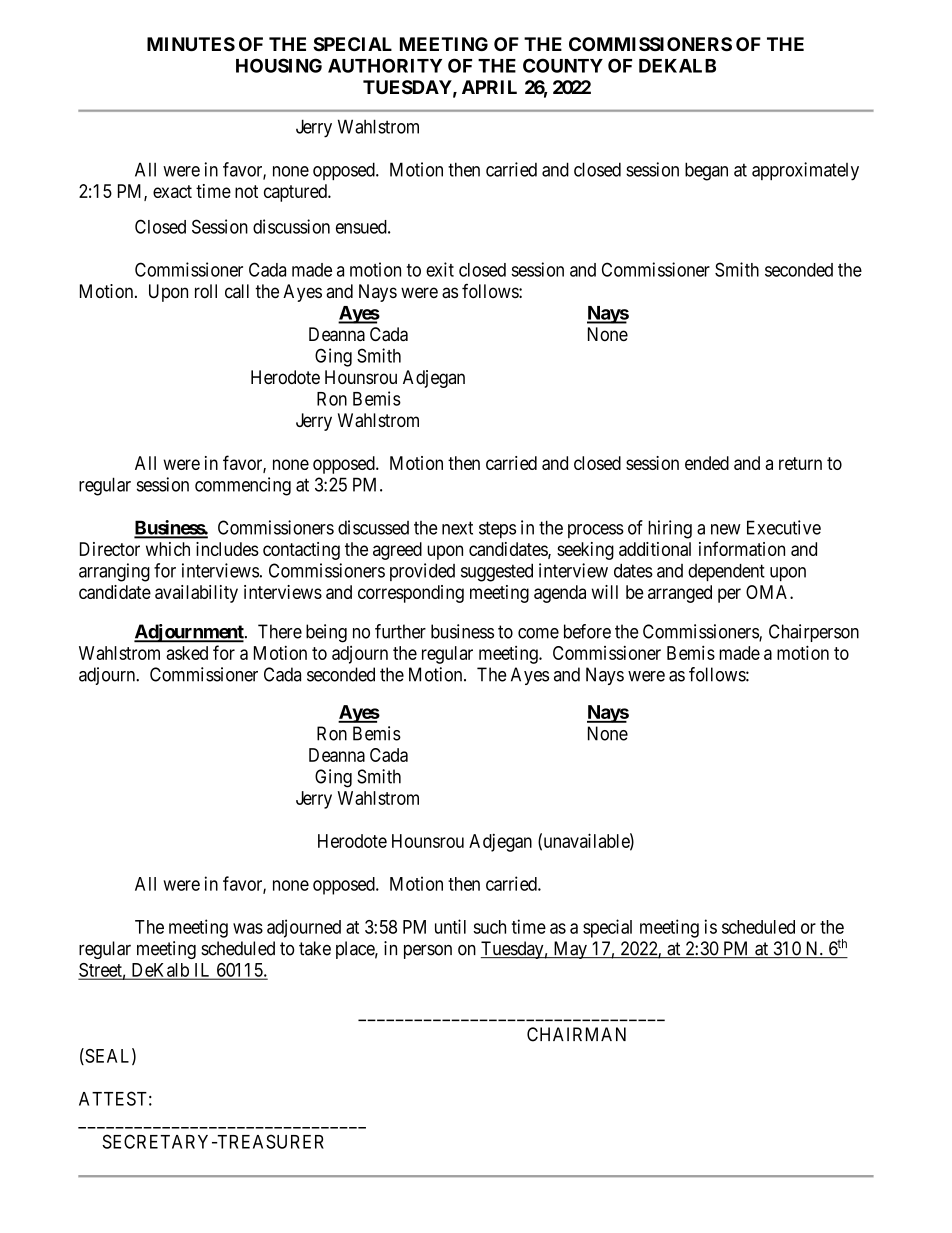 This document has width=952, height=1233. I want to click on HOUSING, so click(279, 65).
